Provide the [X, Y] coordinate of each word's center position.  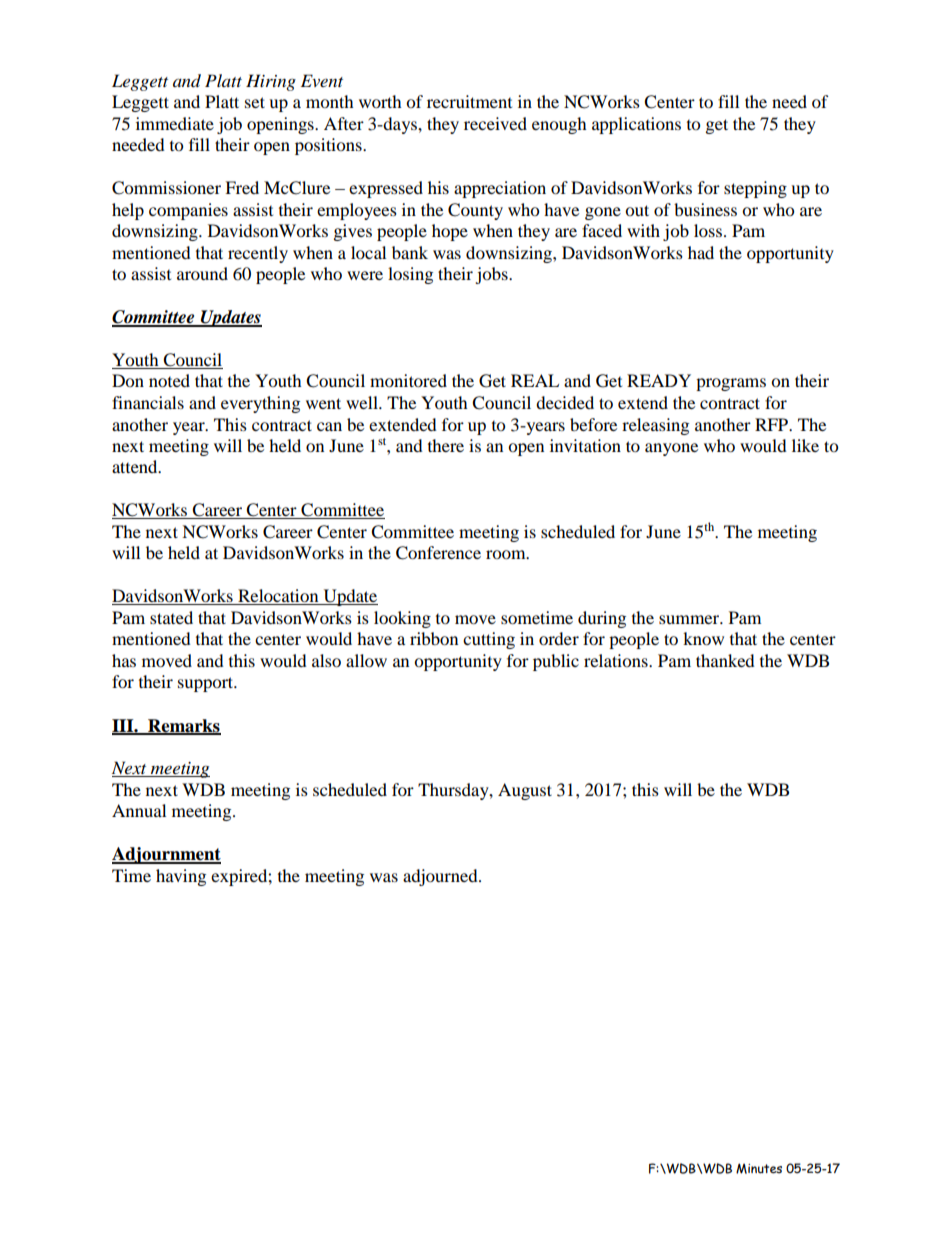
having [181, 877]
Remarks [183, 726]
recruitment [469, 101]
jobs [492, 275]
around [202, 273]
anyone [671, 449]
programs [731, 384]
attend [136, 466]
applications [636, 125]
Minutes [759, 1168]
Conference [438, 553]
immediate [175, 123]
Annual [139, 810]
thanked [725, 660]
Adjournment [166, 855]
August [525, 791]
